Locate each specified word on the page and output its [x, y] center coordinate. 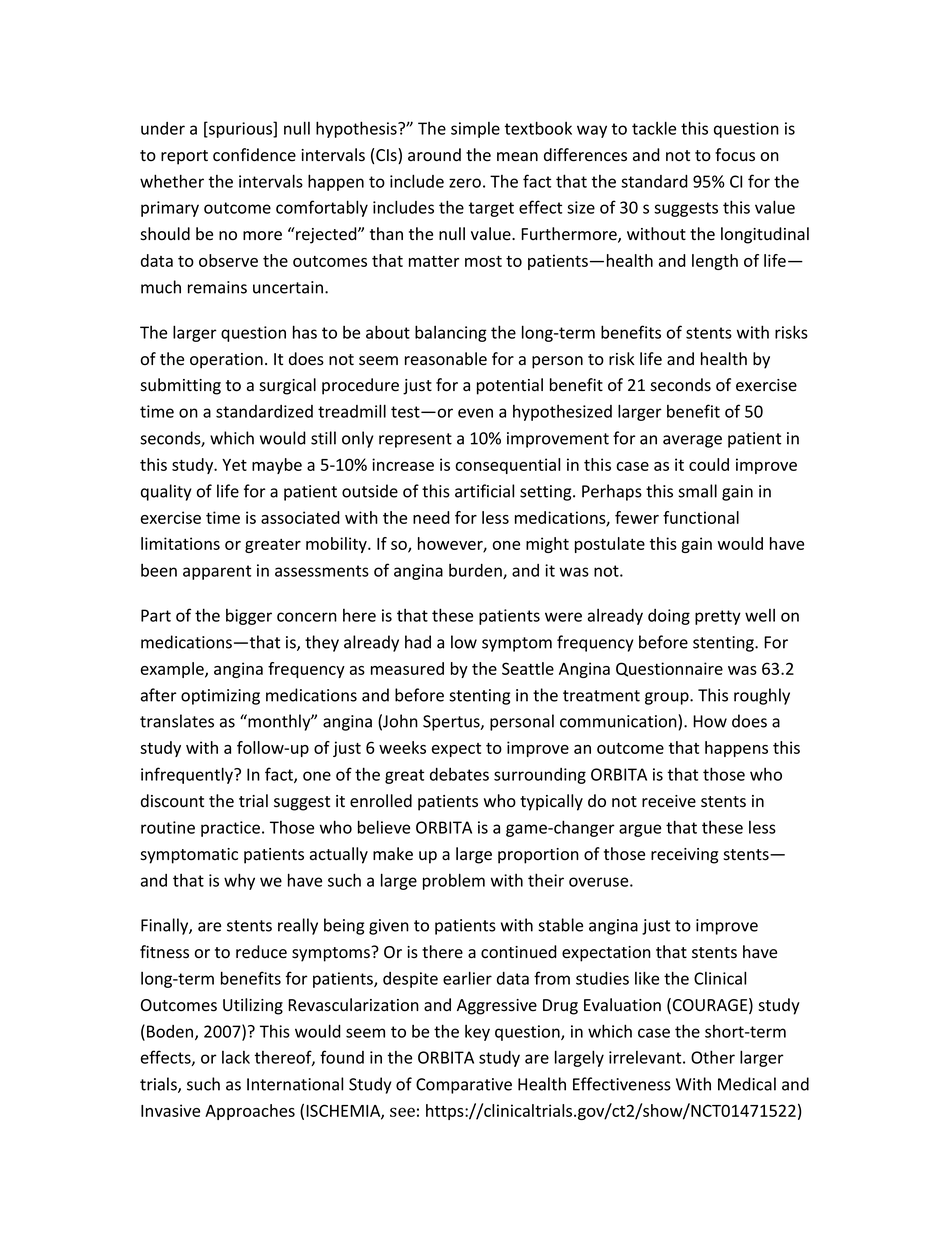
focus [735, 155]
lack [236, 1057]
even [475, 413]
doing [669, 617]
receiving [684, 856]
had [418, 642]
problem [454, 881]
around [434, 155]
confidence [254, 155]
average [692, 441]
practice [230, 829]
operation [226, 361]
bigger [249, 617]
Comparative [464, 1086]
